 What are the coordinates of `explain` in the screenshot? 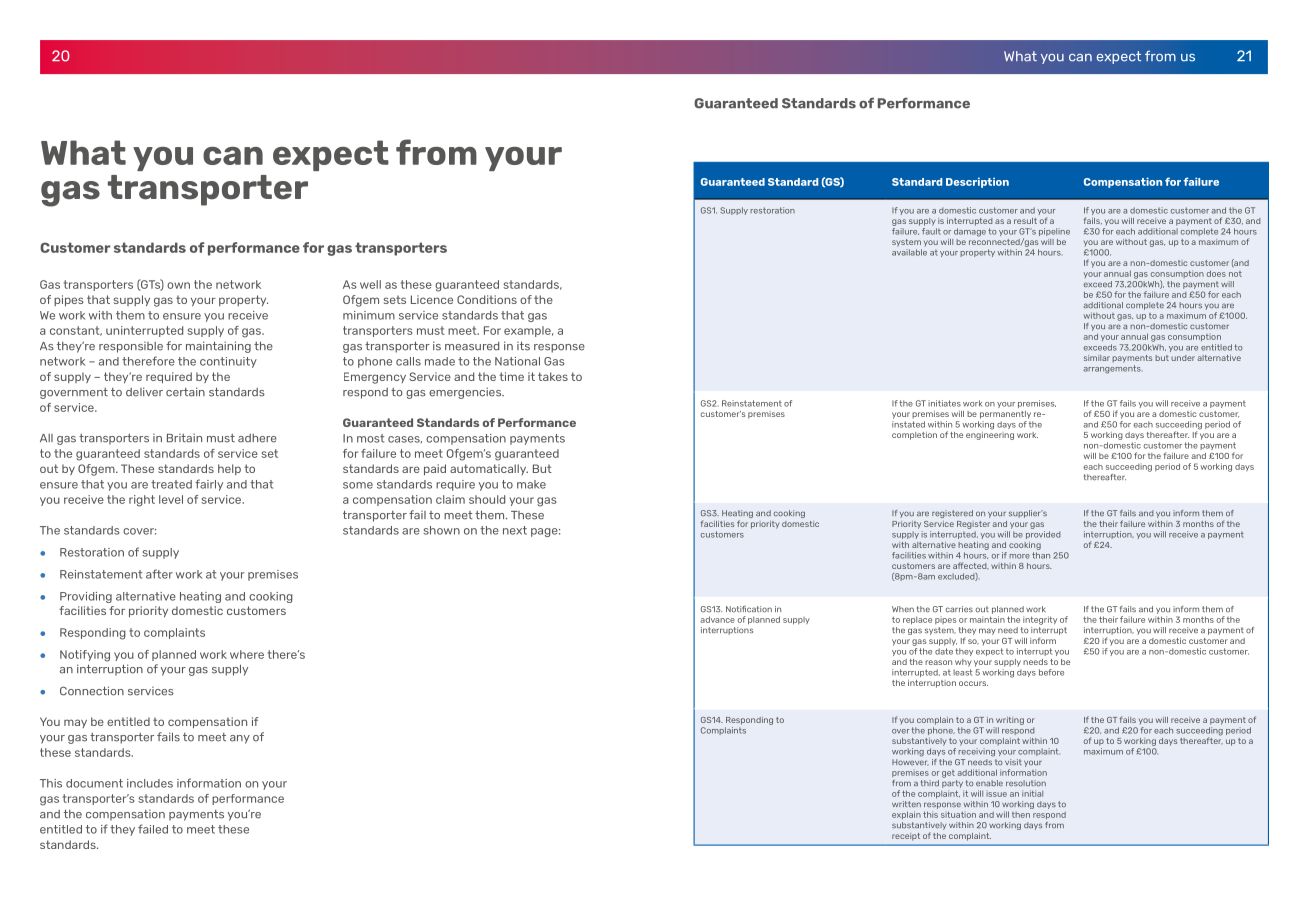 It's located at (906, 815).
